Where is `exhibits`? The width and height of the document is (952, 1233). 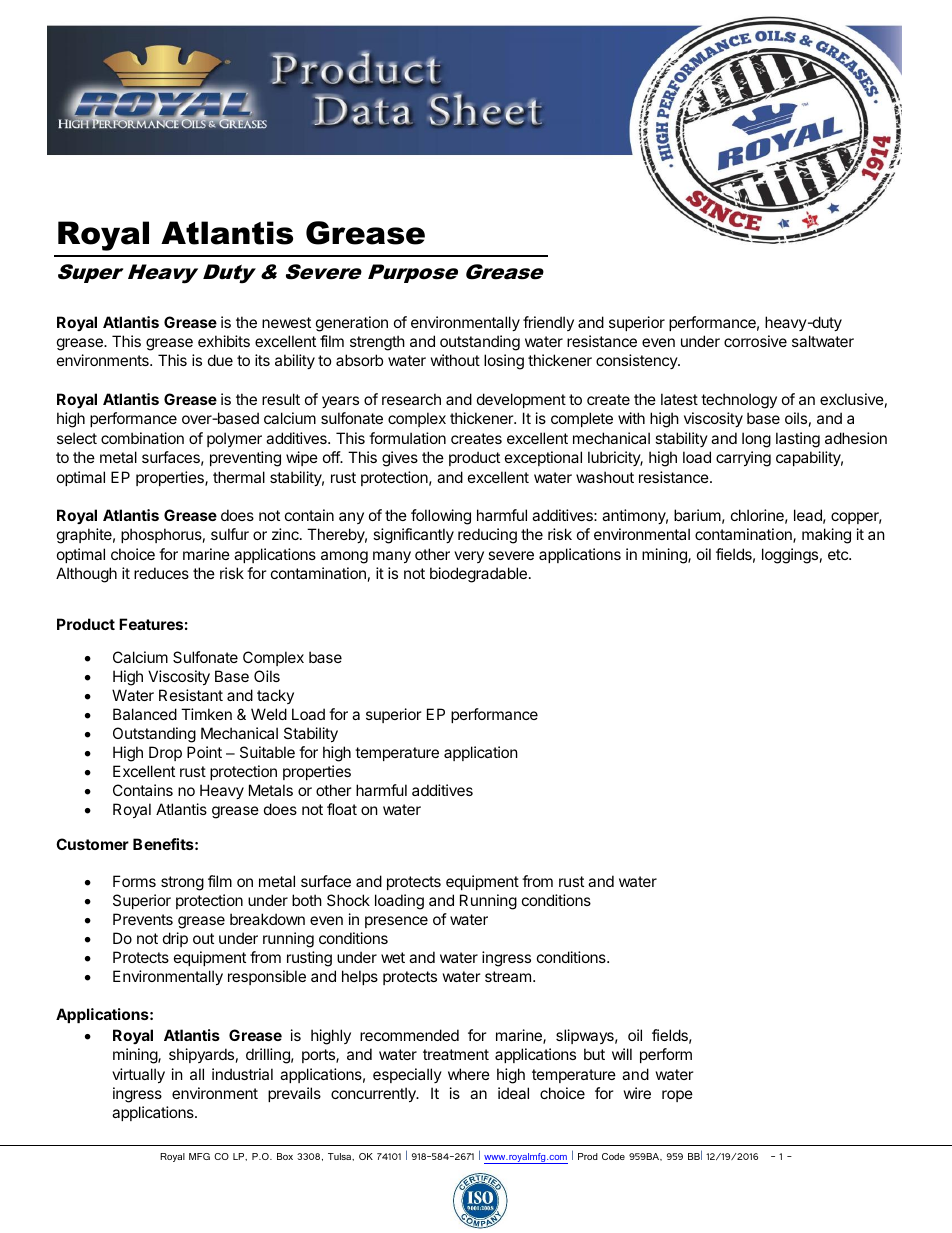 exhibits is located at coordinates (224, 341).
